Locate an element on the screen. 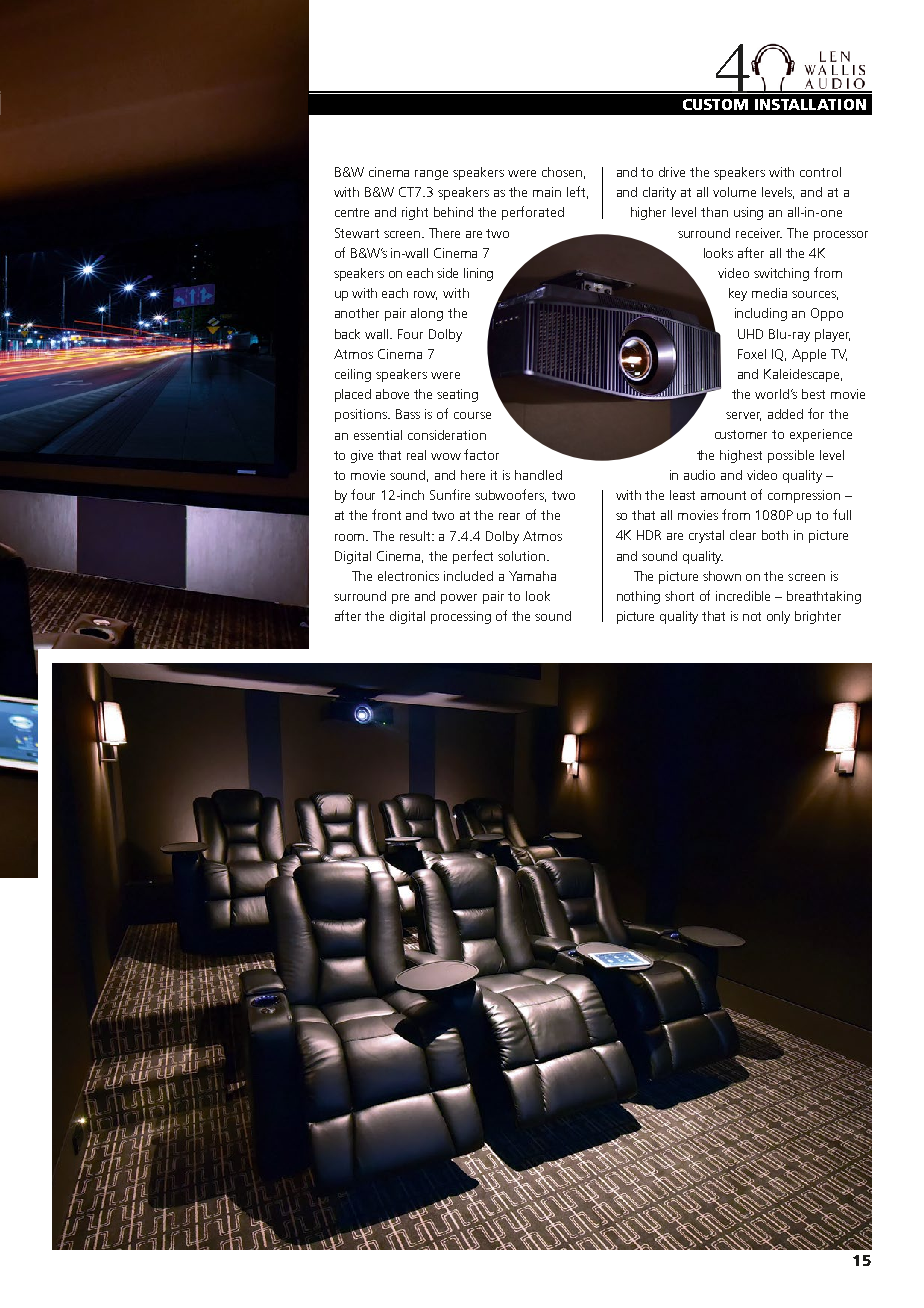 This screenshot has width=924, height=1308. course is located at coordinates (472, 415).
